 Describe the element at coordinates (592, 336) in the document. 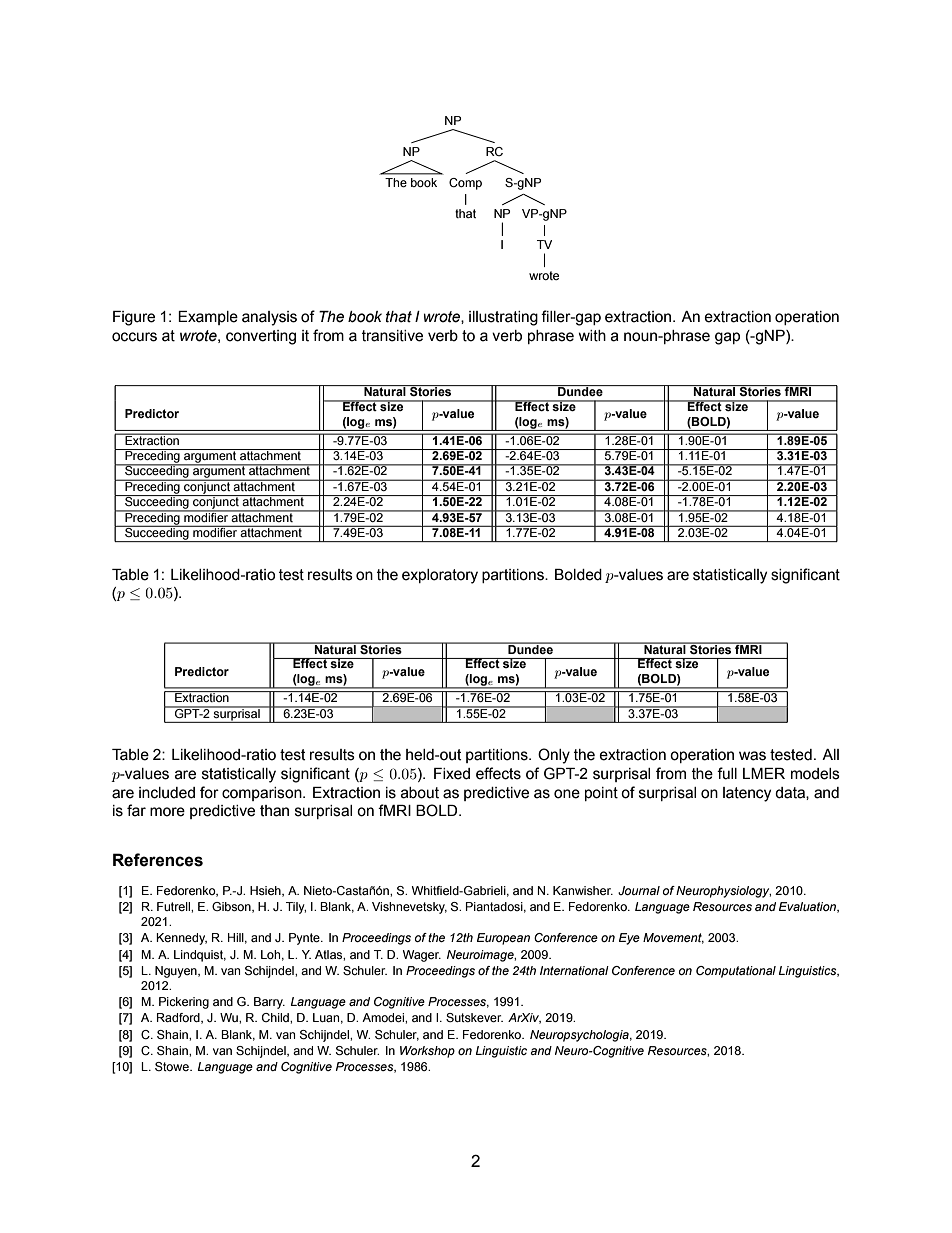

I see `with` at that location.
